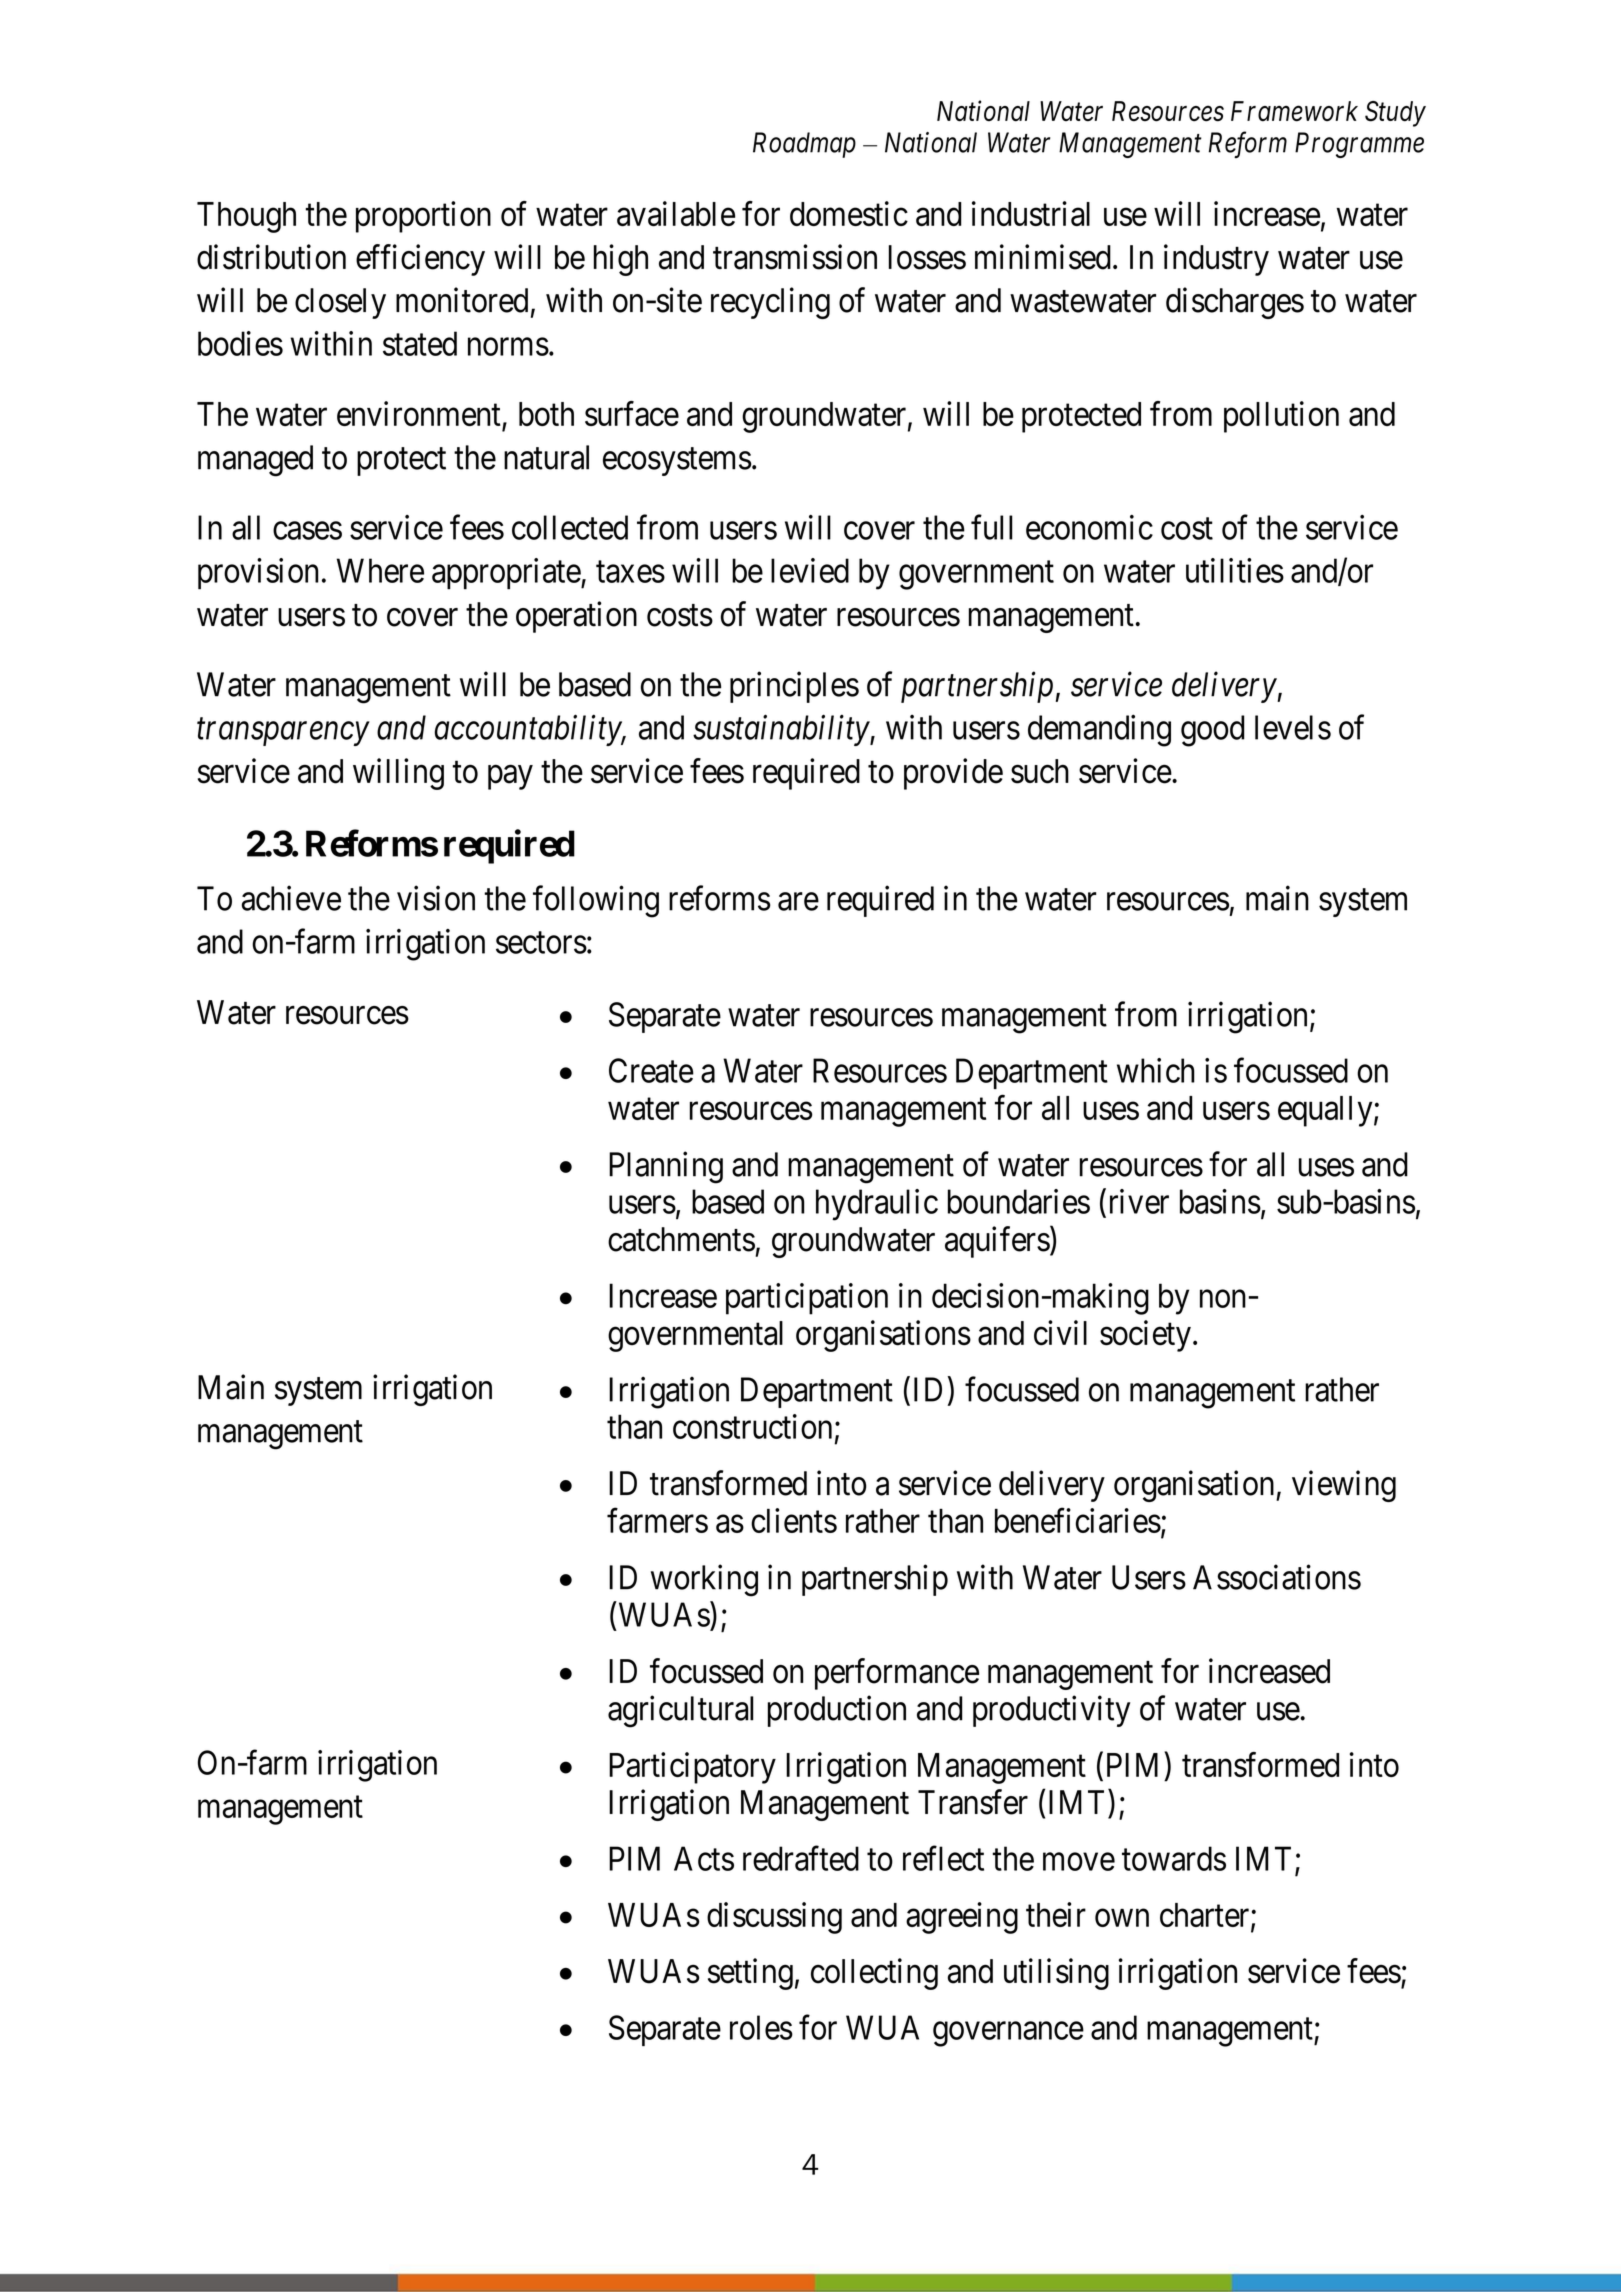  I want to click on construction, so click(752, 1426).
